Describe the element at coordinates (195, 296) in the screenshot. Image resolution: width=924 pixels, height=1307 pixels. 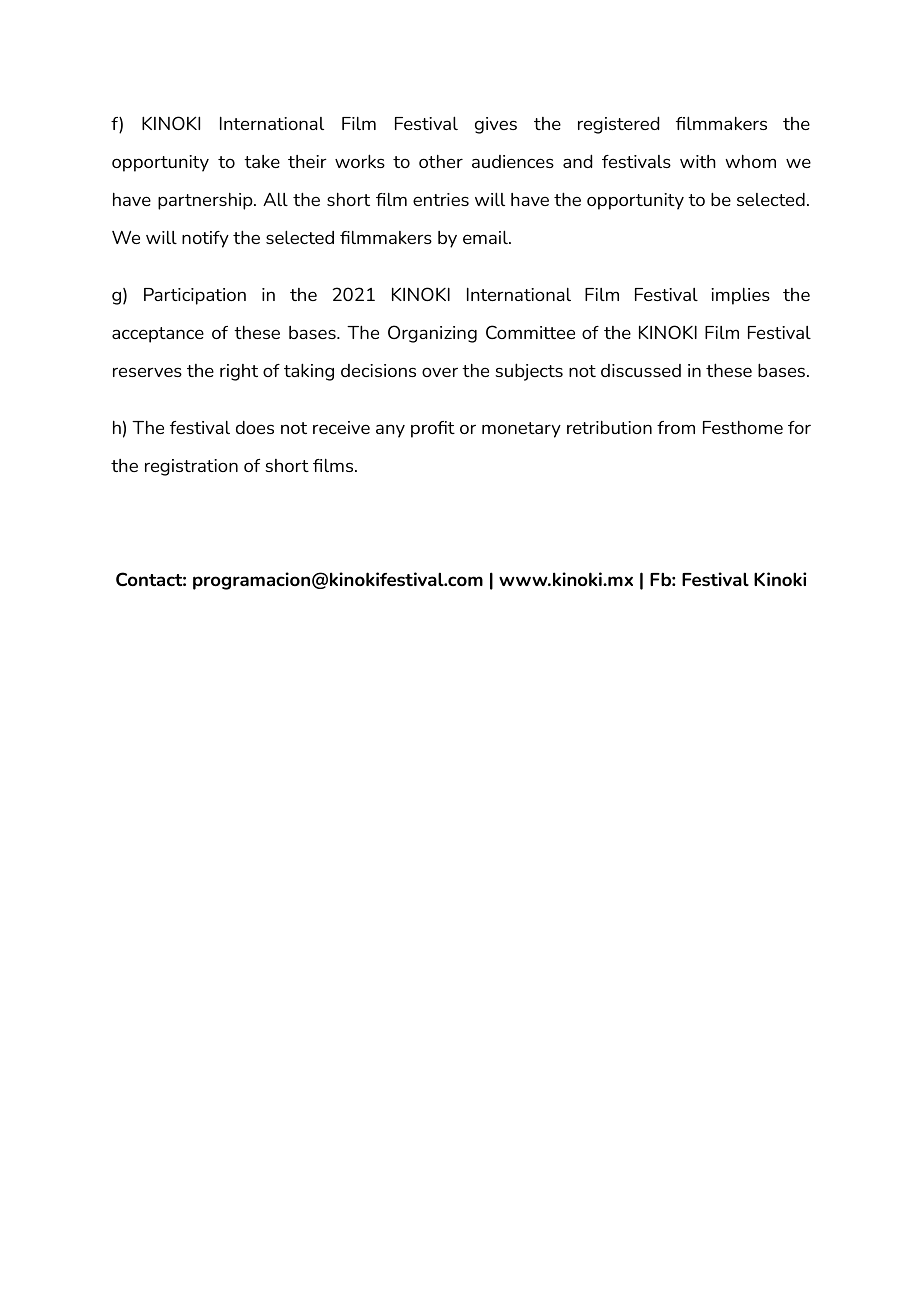
I see `Participation` at that location.
